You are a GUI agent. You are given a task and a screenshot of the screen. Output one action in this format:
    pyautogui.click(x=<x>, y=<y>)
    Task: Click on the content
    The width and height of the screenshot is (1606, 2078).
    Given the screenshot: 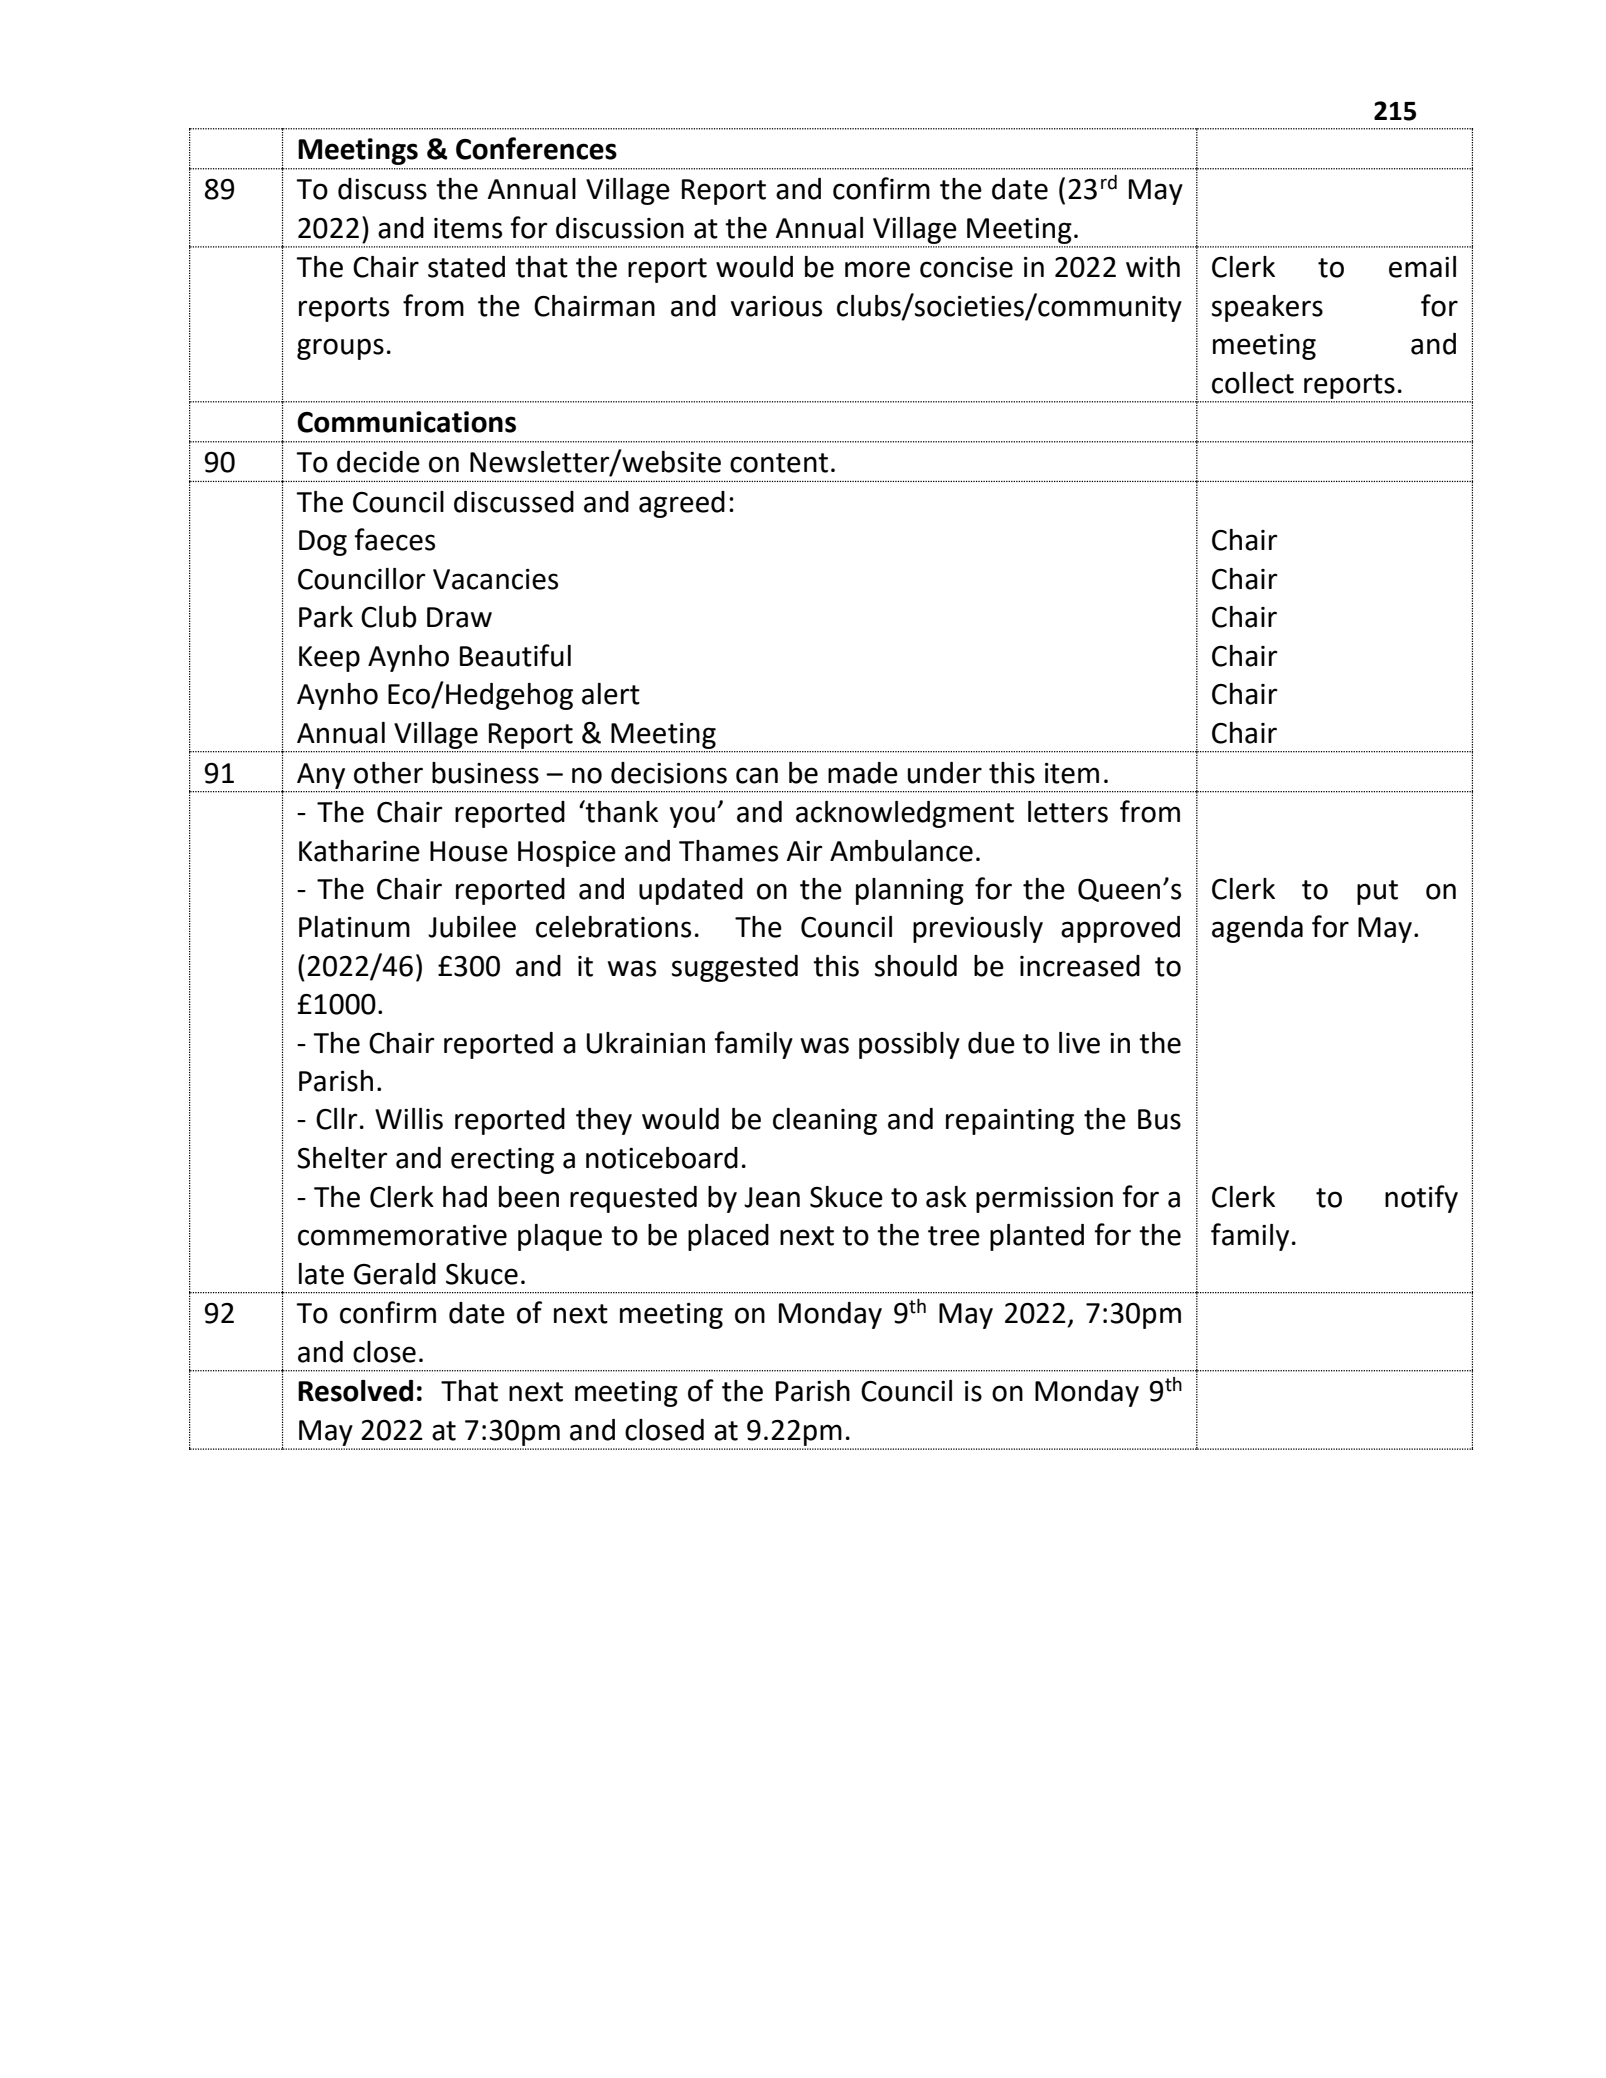 What is the action you would take?
    pyautogui.click(x=779, y=463)
